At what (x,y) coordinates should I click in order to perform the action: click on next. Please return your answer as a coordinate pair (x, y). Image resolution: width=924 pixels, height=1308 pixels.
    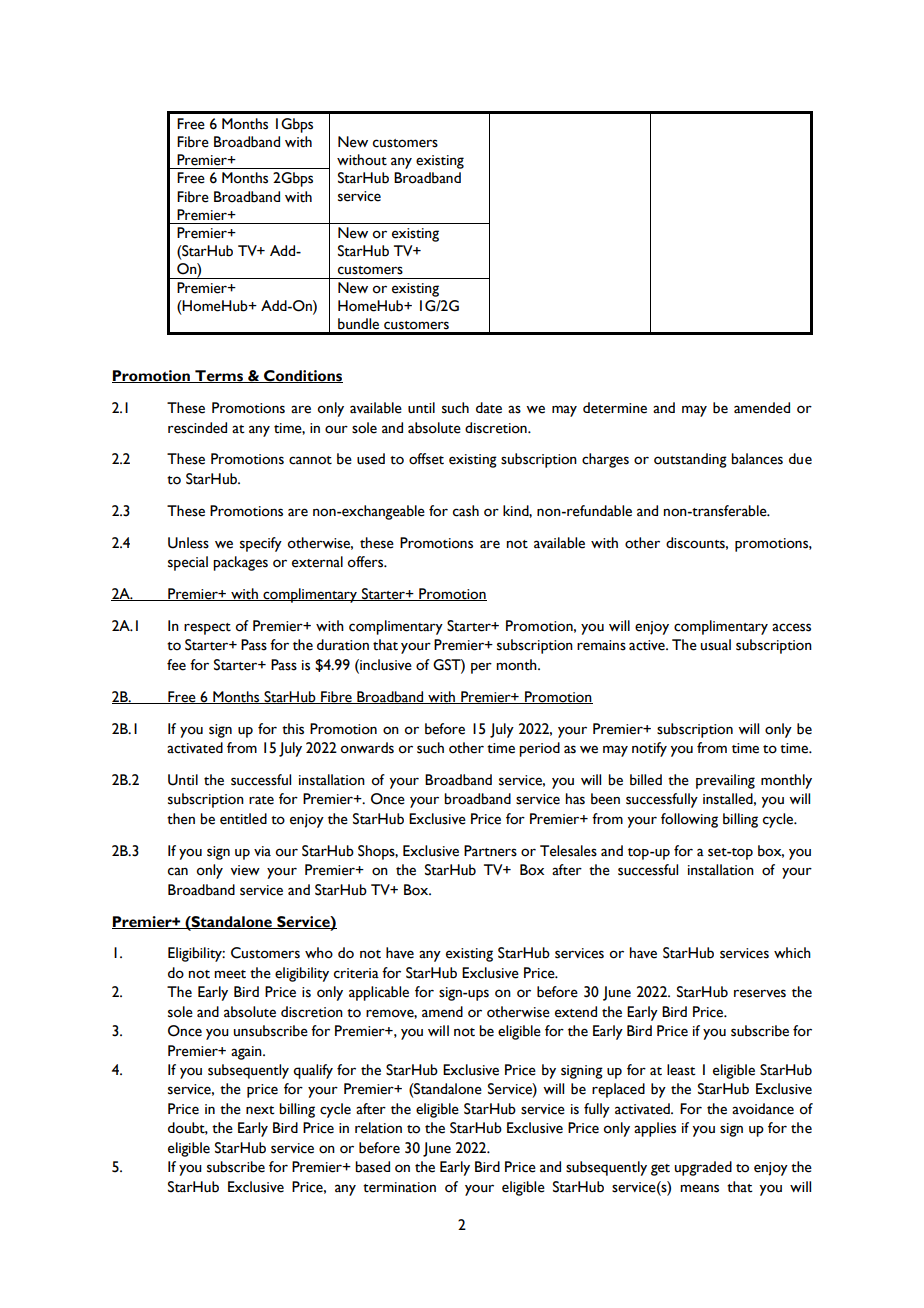
    Looking at the image, I should click on (260, 1110).
